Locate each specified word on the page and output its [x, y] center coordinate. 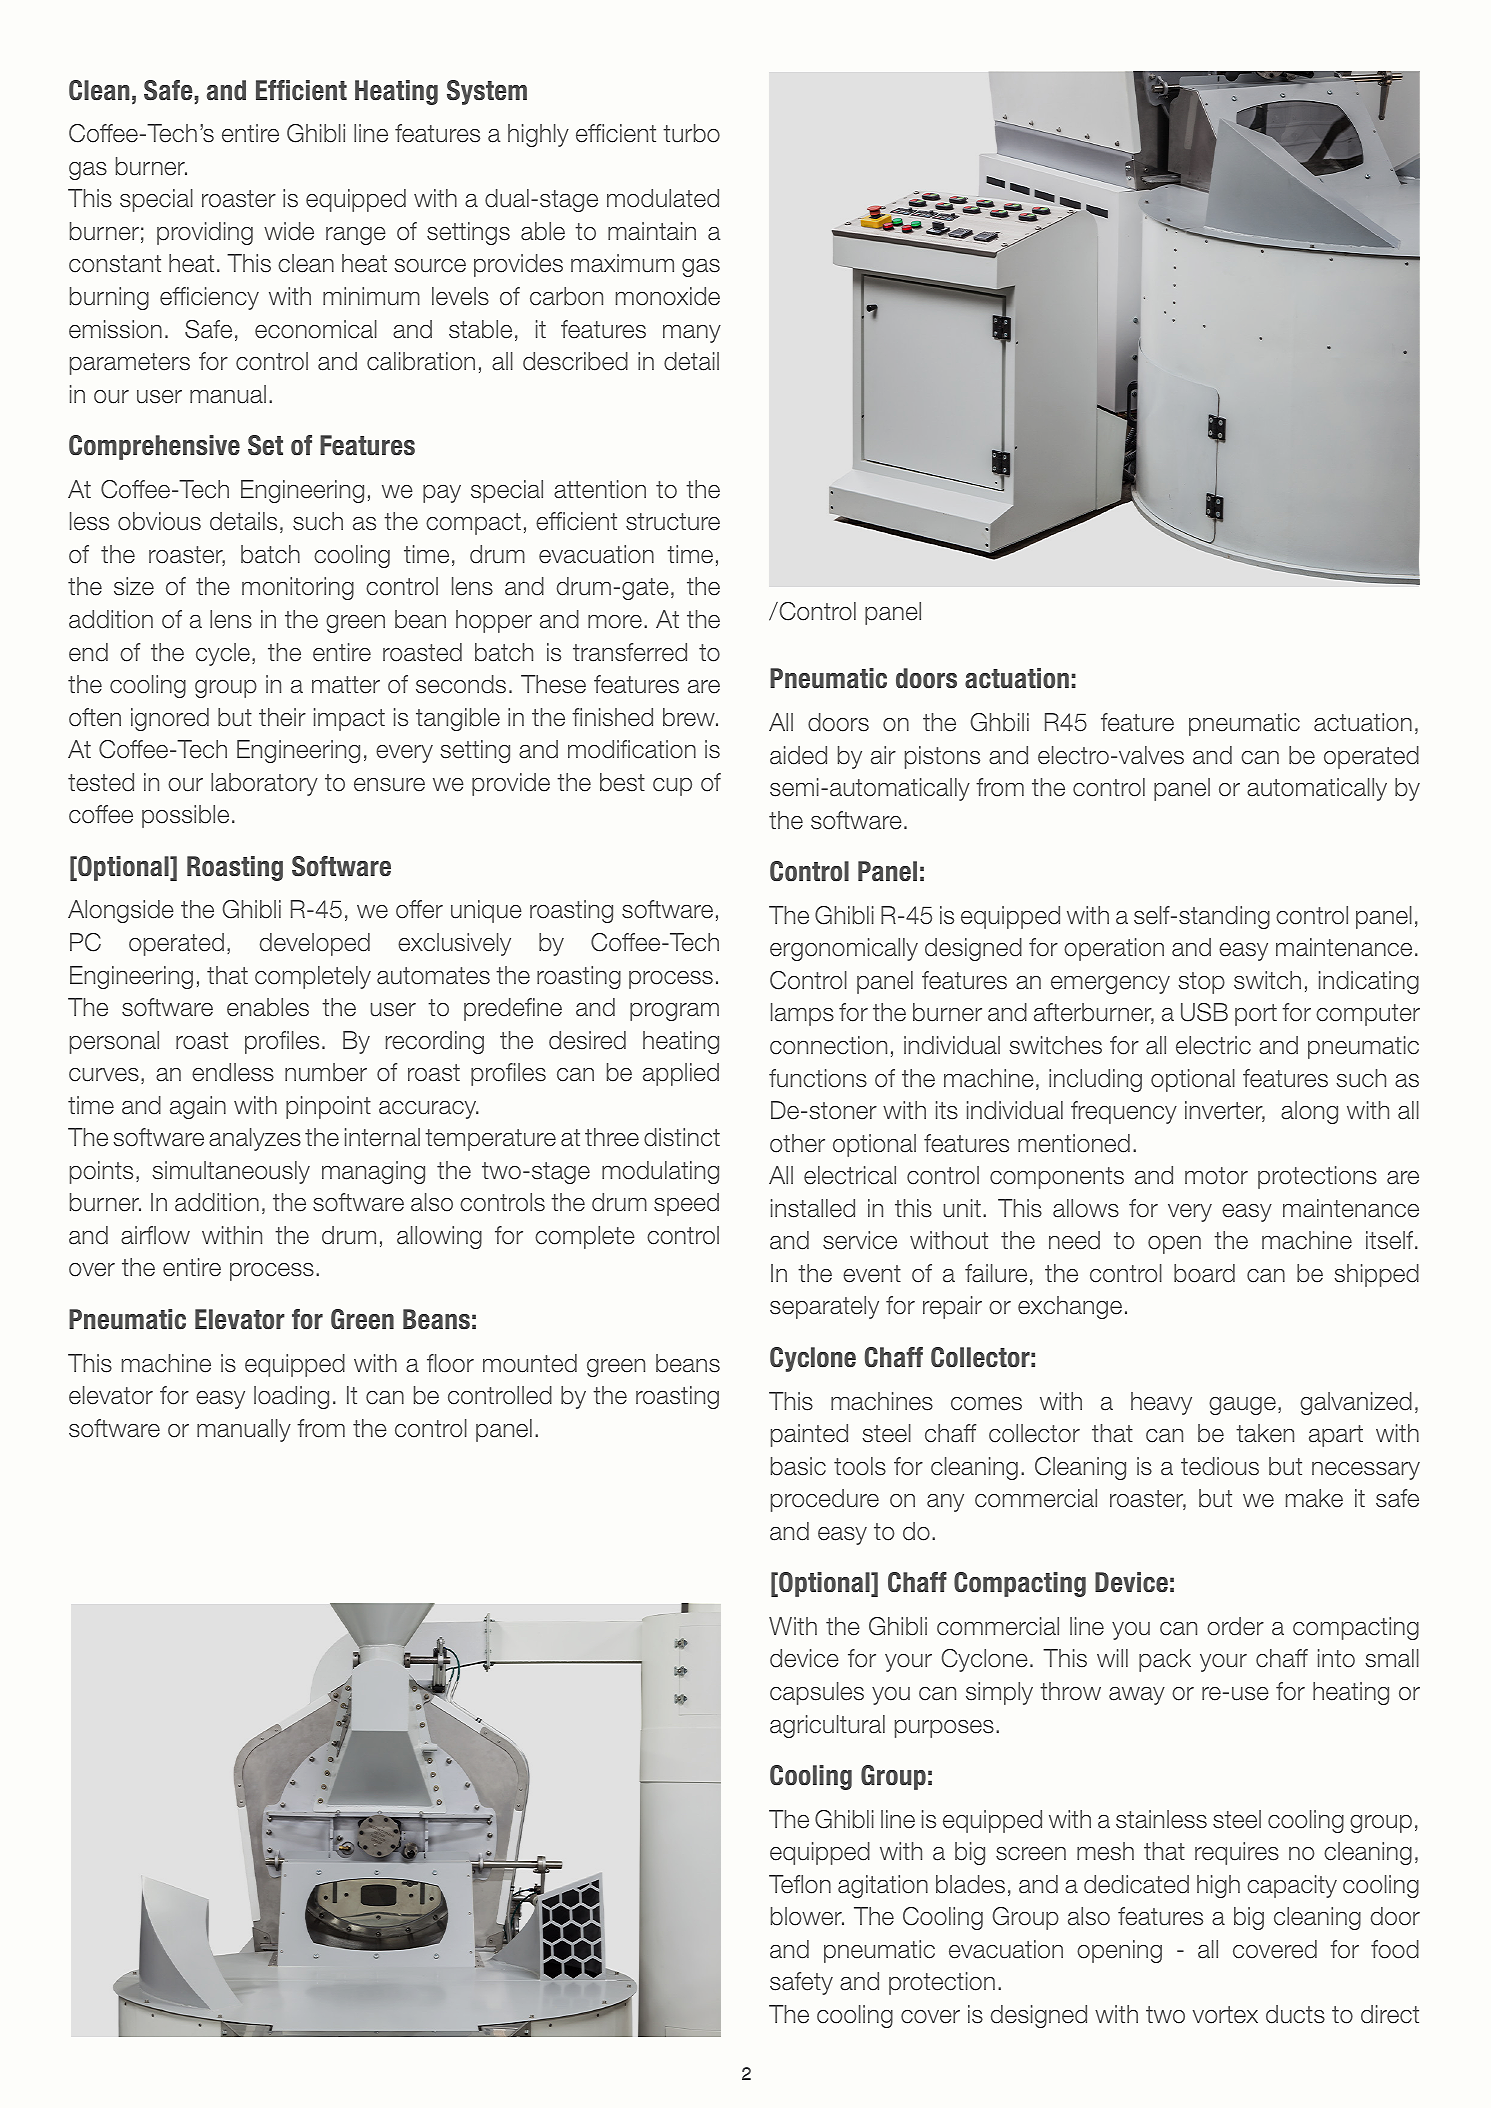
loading [291, 1397]
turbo [691, 133]
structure [673, 522]
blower [807, 1916]
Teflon [800, 1884]
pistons [942, 757]
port [1256, 1015]
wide [289, 231]
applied [681, 1074]
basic [798, 1466]
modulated [663, 198]
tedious [1220, 1466]
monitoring [298, 588]
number [326, 1072]
